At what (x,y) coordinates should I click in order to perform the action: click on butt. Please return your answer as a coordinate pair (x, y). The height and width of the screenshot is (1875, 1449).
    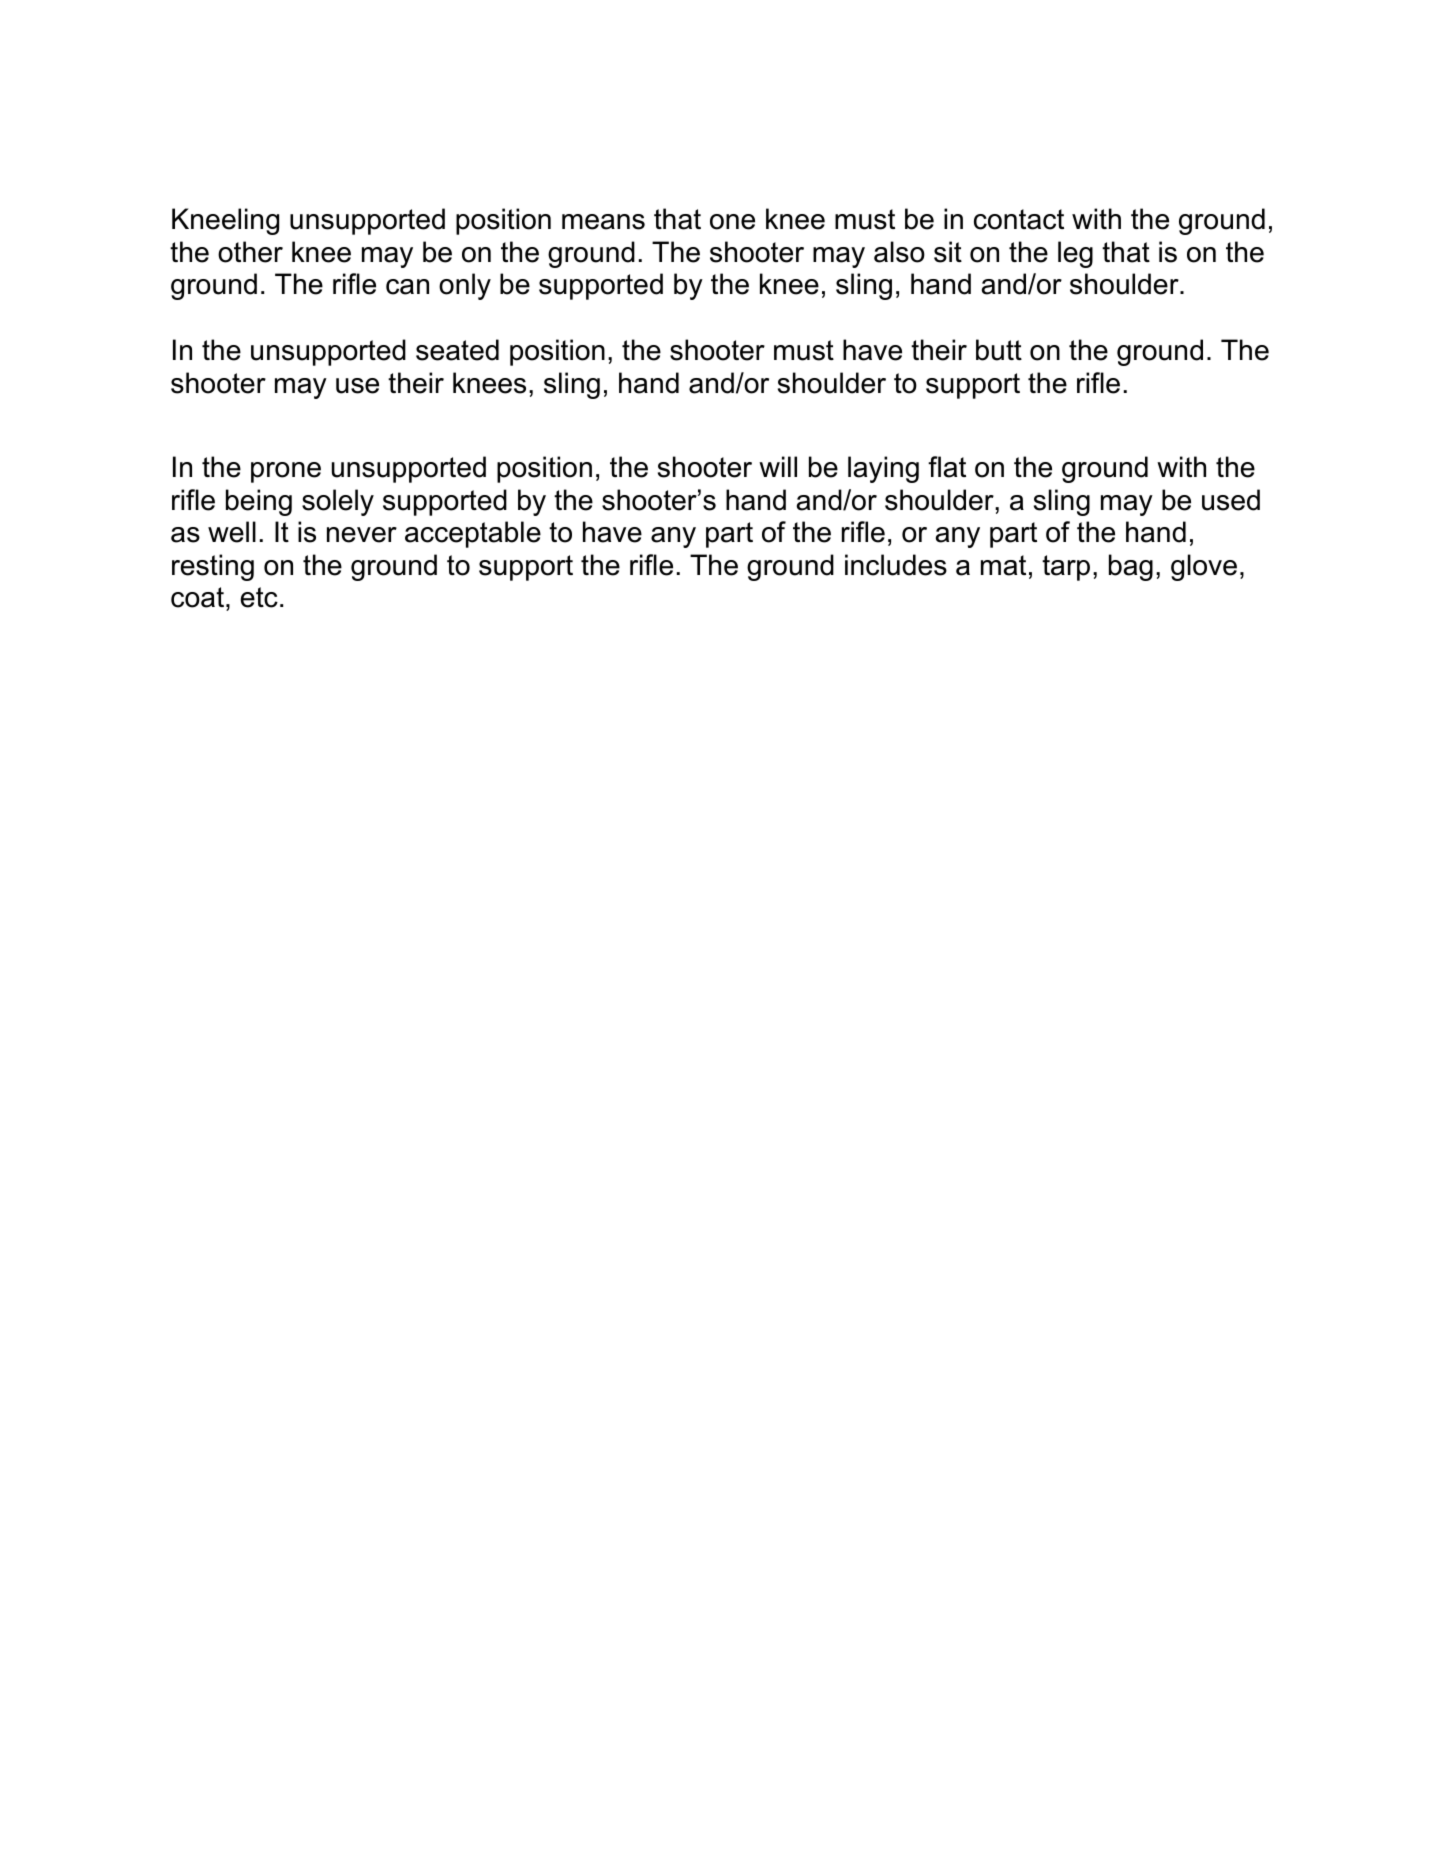
    Looking at the image, I should click on (999, 350).
